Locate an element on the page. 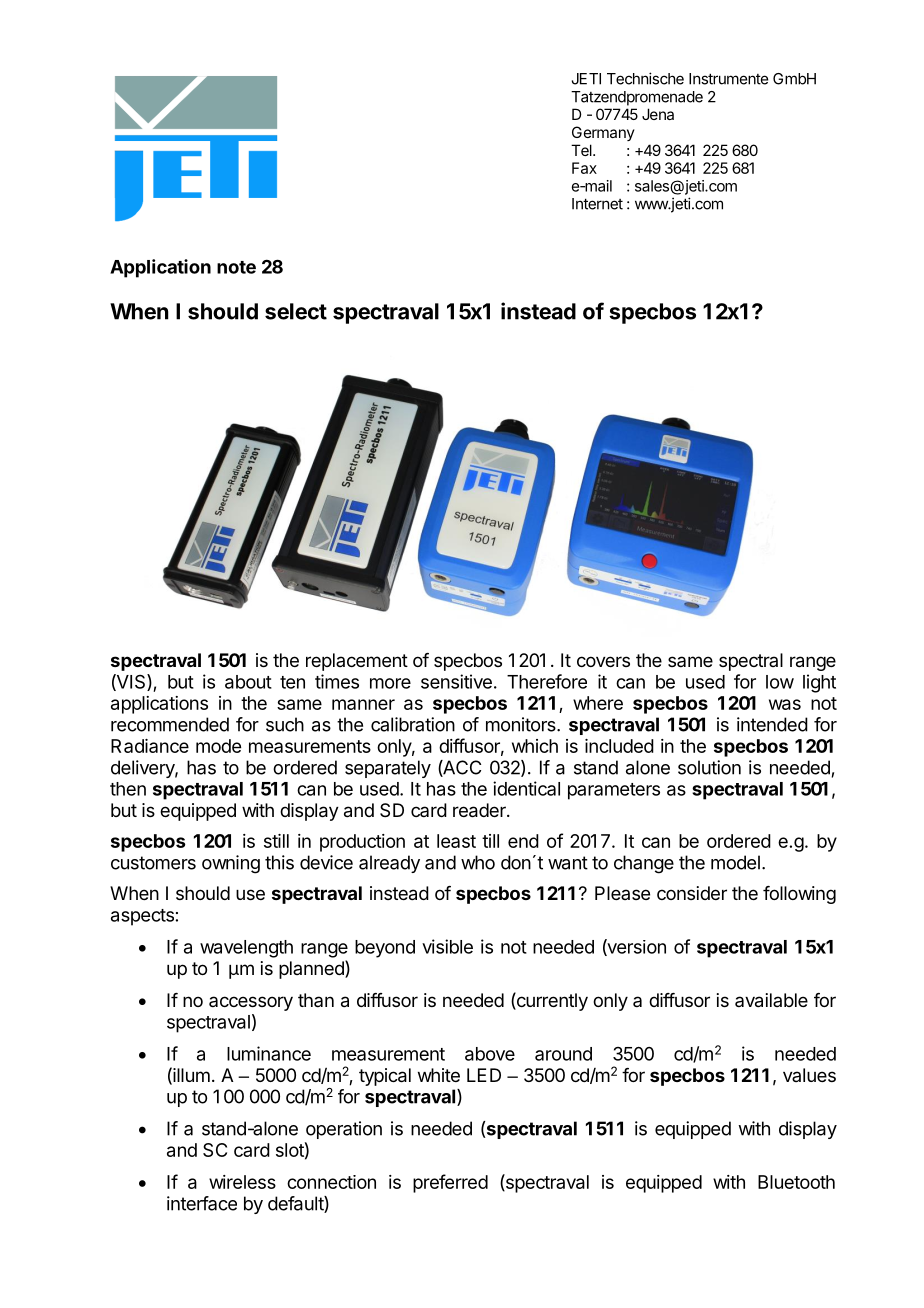 The width and height of the page is (924, 1308). sensitive is located at coordinates (456, 681).
